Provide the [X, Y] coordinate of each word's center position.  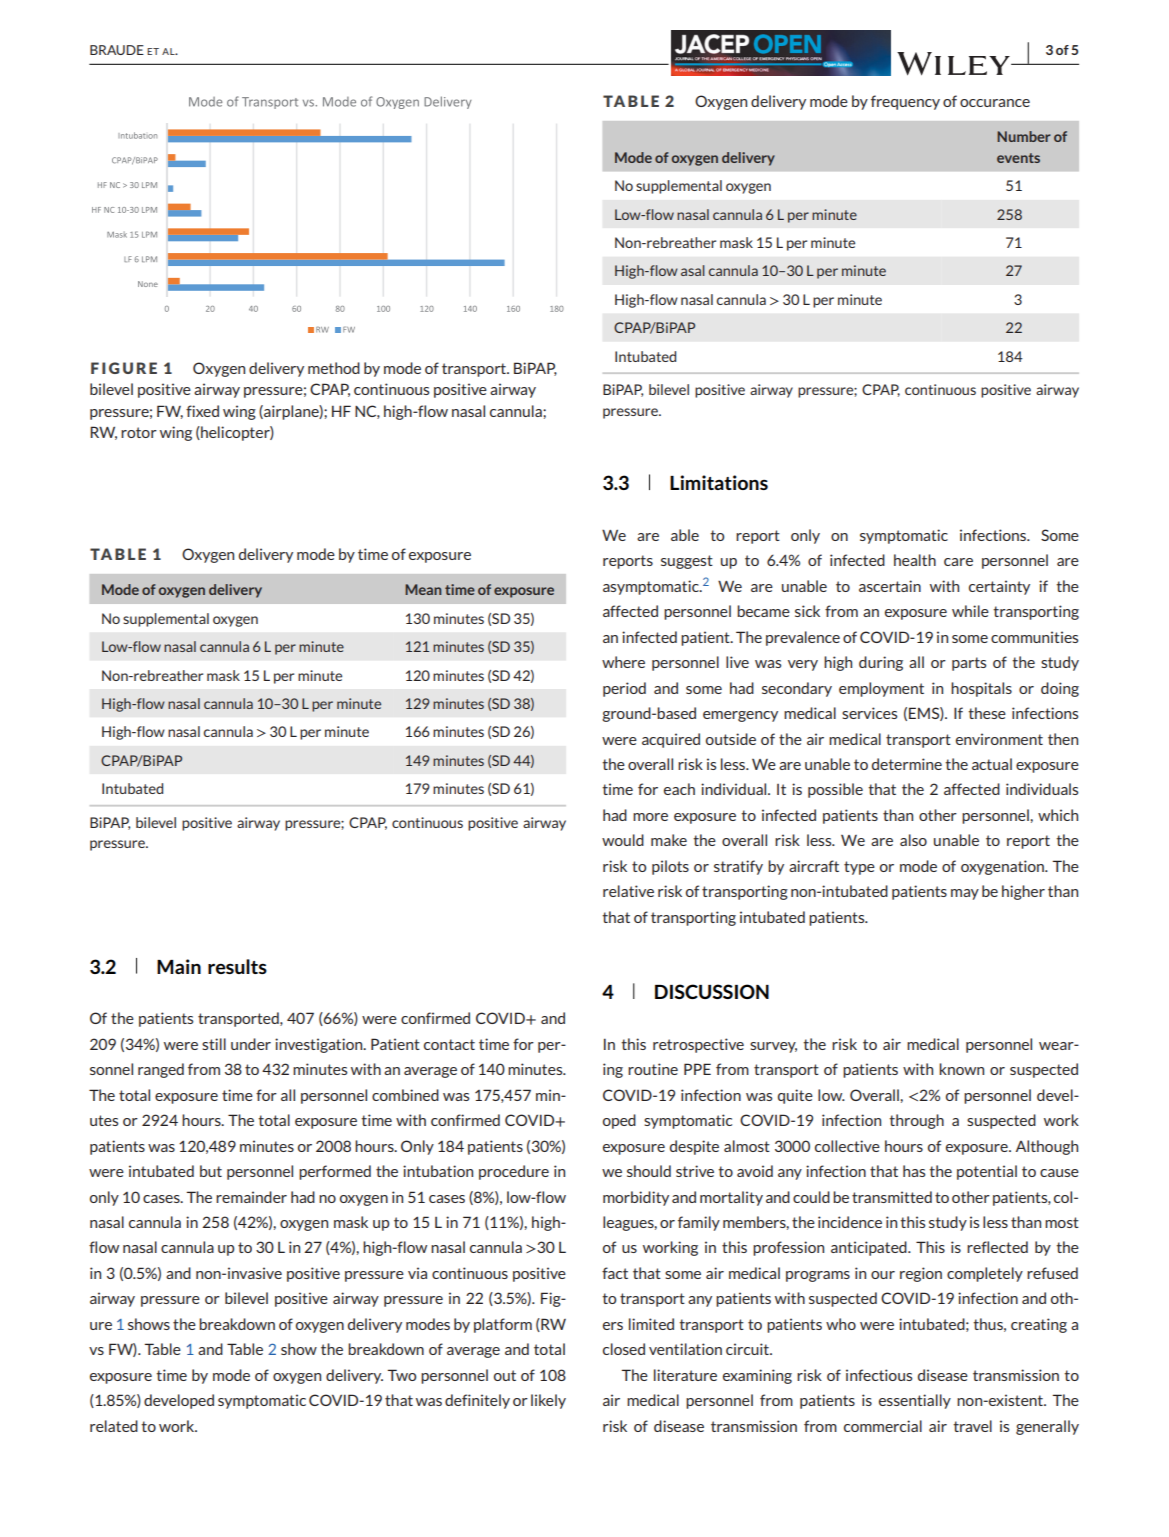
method [334, 368]
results [237, 966]
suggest [687, 562]
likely [548, 1401]
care [958, 562]
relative [628, 891]
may [965, 894]
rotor [139, 432]
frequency [905, 102]
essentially [915, 1401]
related [114, 1426]
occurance [995, 103]
